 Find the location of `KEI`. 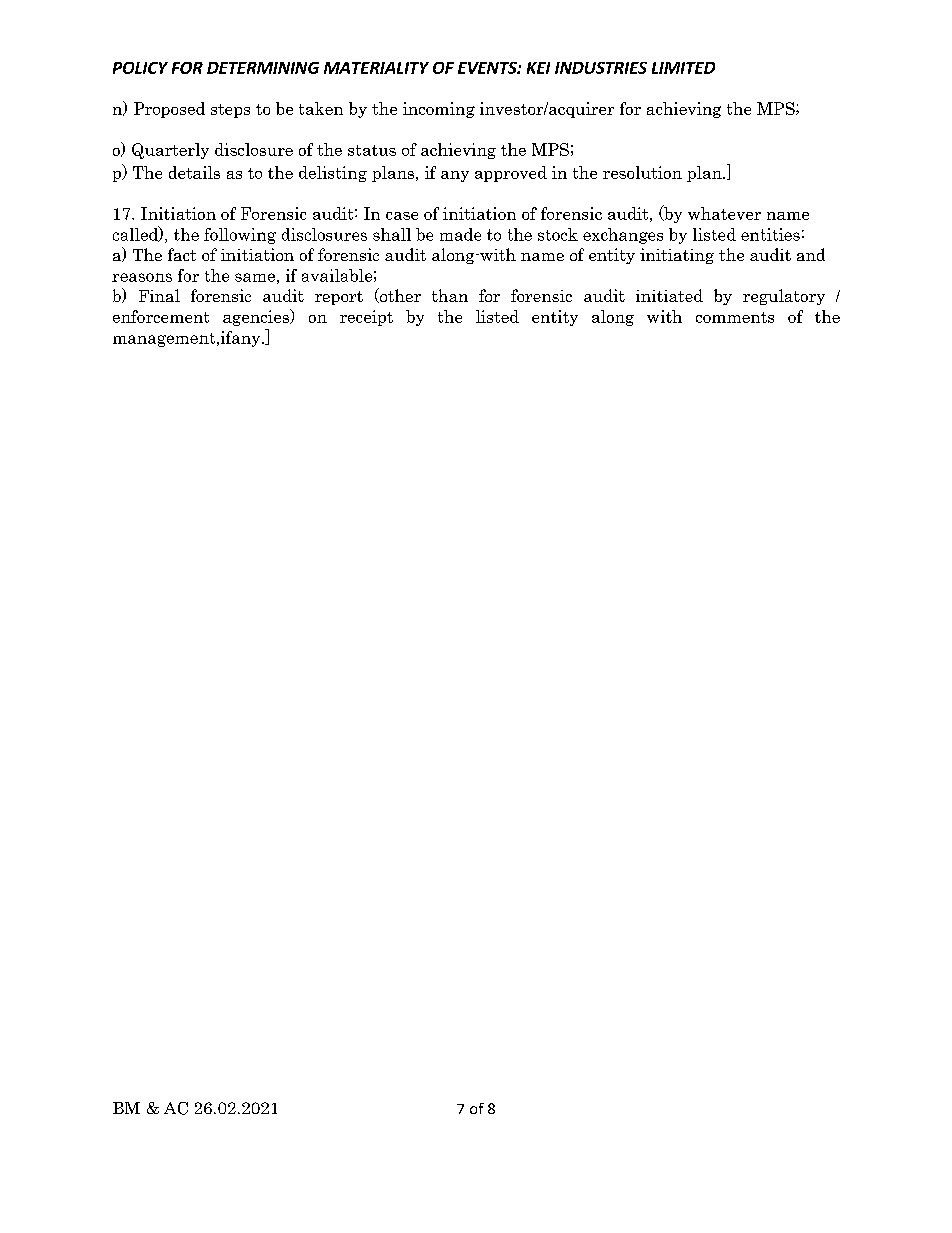

KEI is located at coordinates (538, 68).
